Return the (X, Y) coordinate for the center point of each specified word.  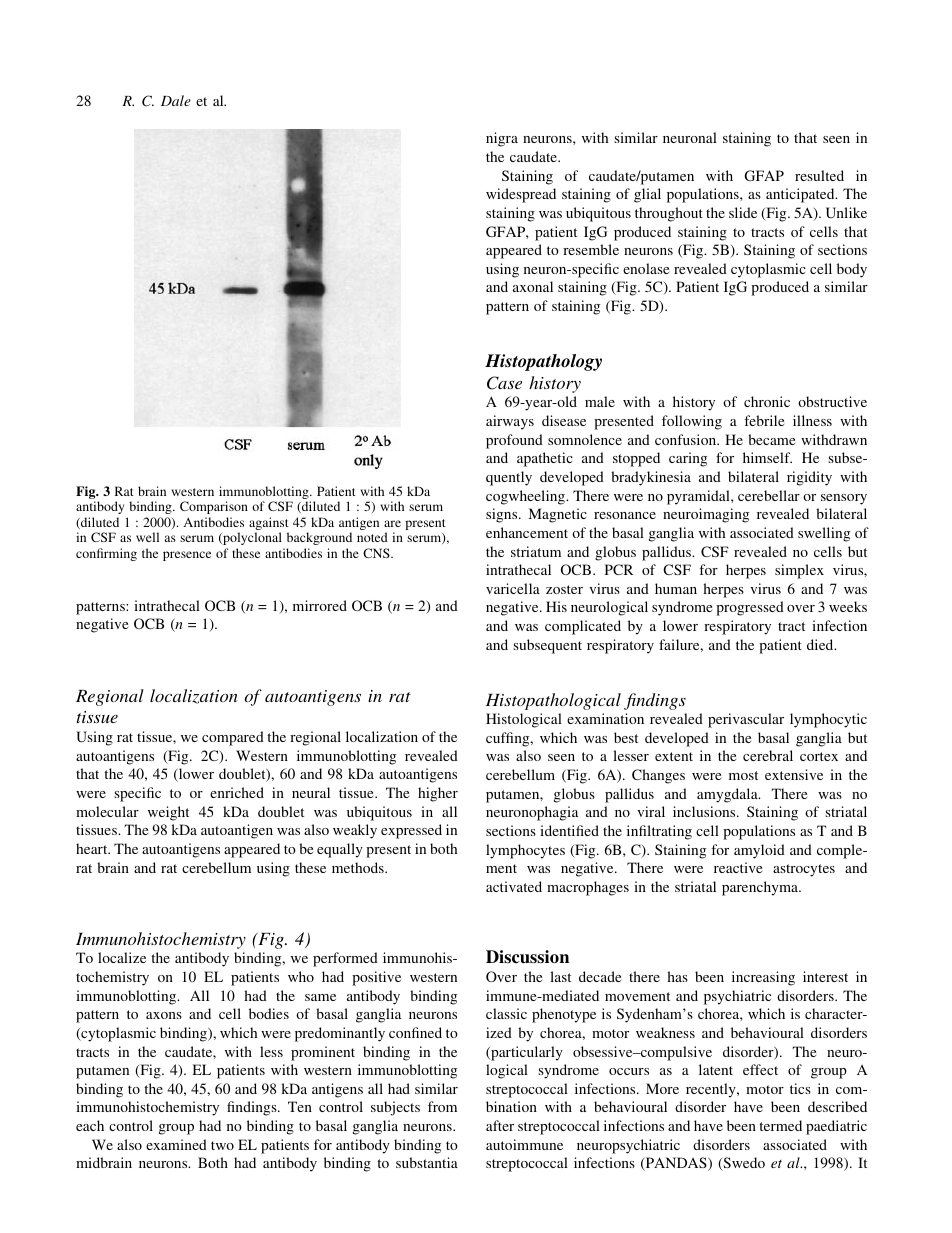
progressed (750, 608)
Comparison (214, 507)
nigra (502, 139)
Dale (176, 100)
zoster (564, 589)
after (500, 1125)
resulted (819, 175)
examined (176, 1144)
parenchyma (761, 888)
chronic (767, 401)
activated (514, 886)
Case (504, 383)
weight (168, 813)
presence (187, 556)
